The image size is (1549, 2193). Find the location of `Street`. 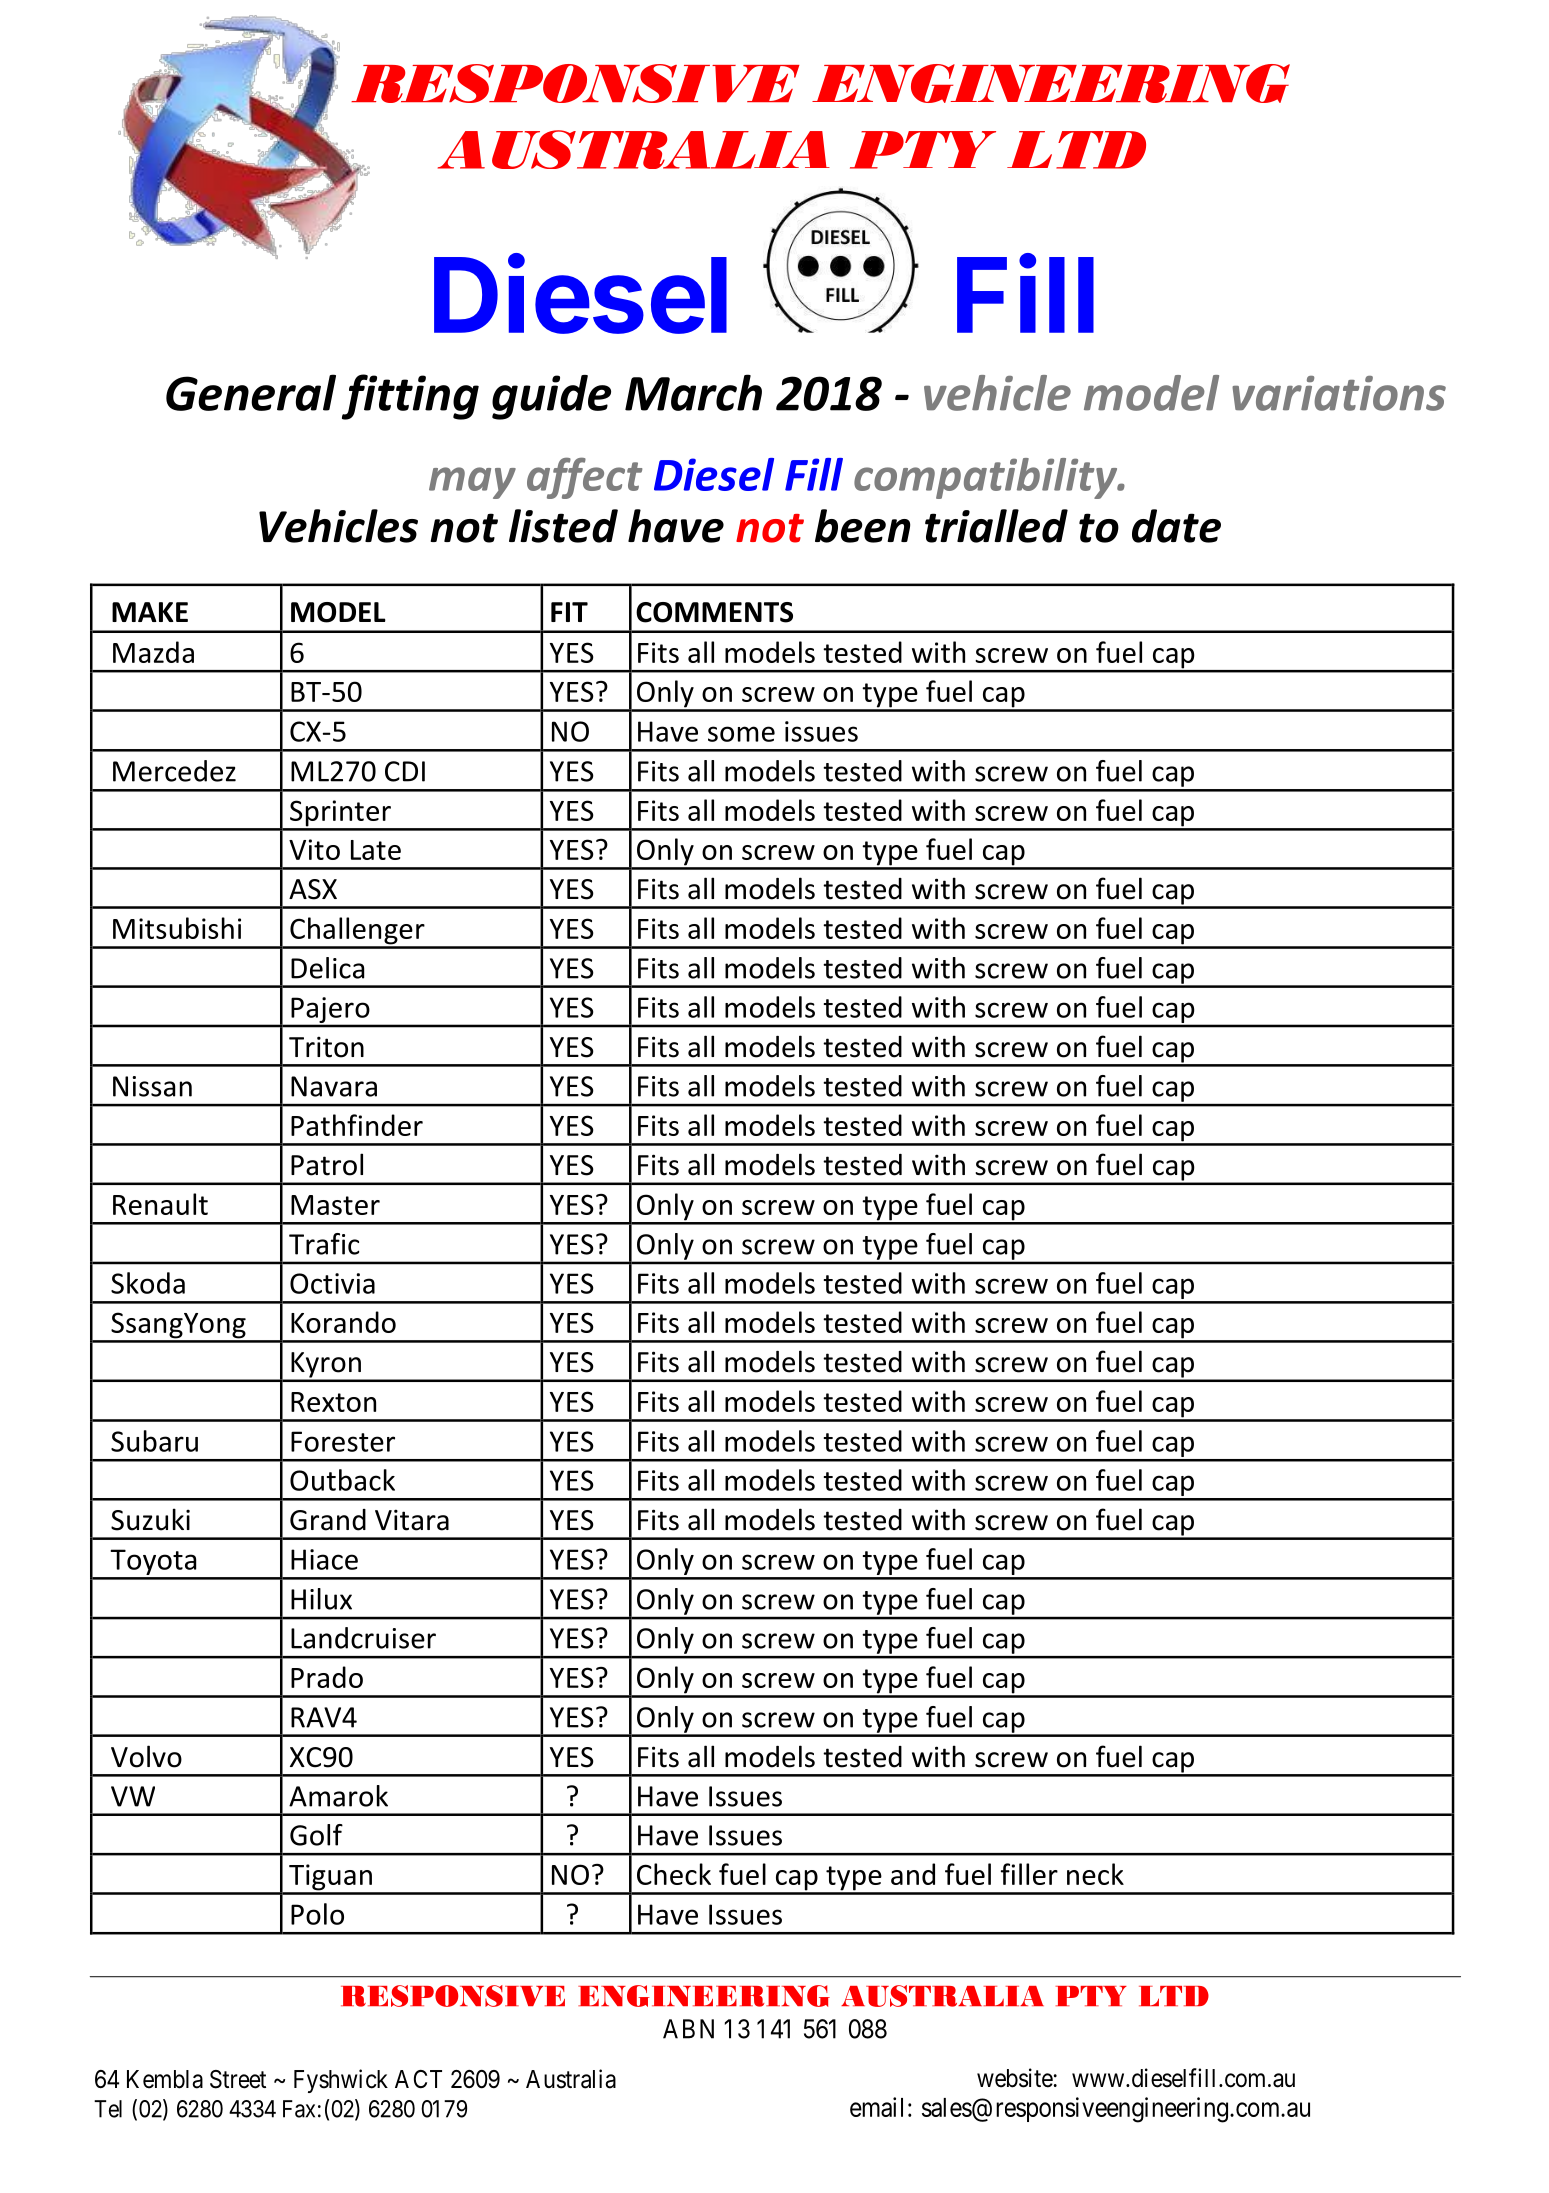

Street is located at coordinates (238, 2079).
